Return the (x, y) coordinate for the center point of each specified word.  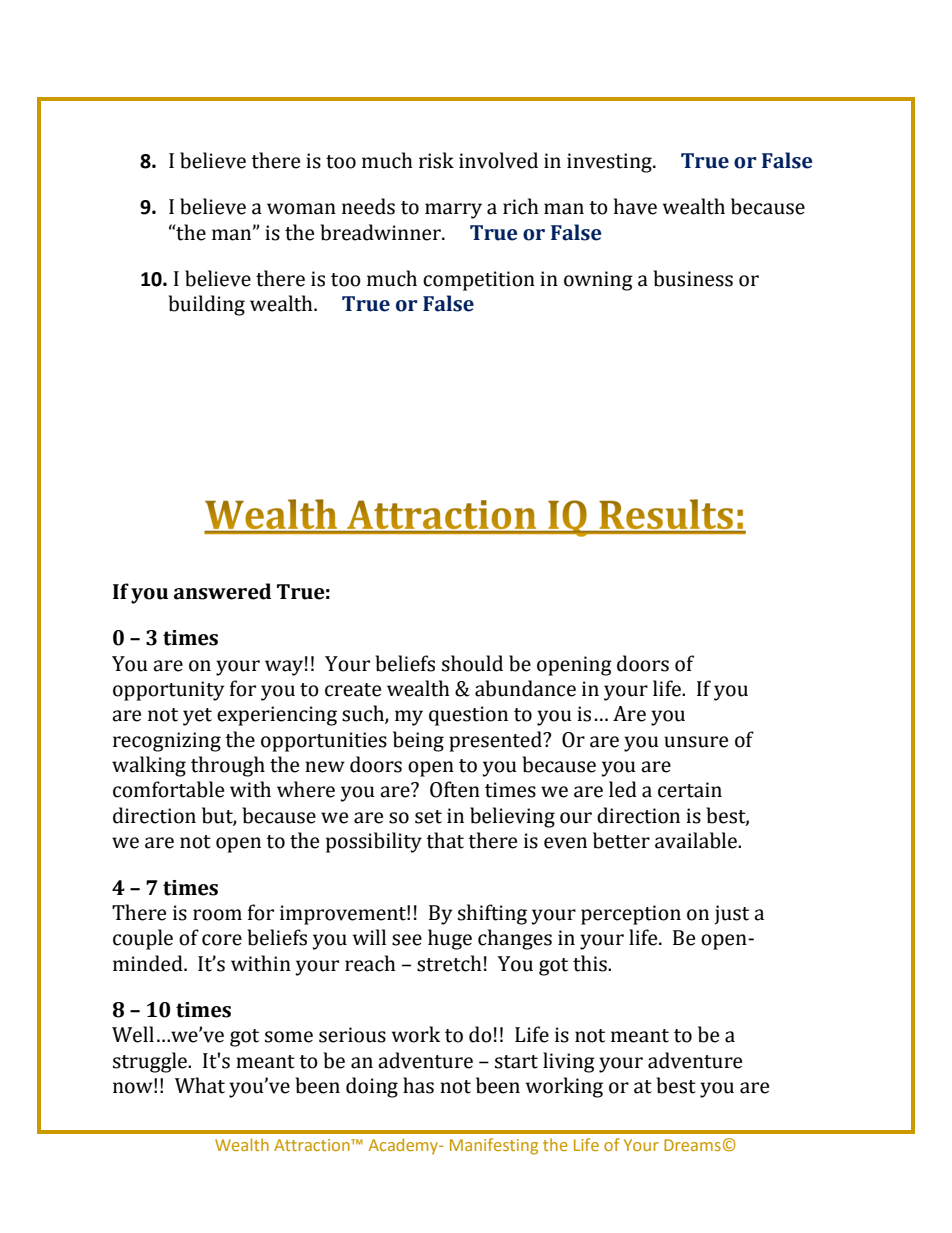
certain (690, 790)
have (635, 206)
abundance (525, 688)
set (428, 817)
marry (453, 211)
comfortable (168, 789)
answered (222, 591)
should (472, 663)
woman (301, 209)
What (200, 1085)
